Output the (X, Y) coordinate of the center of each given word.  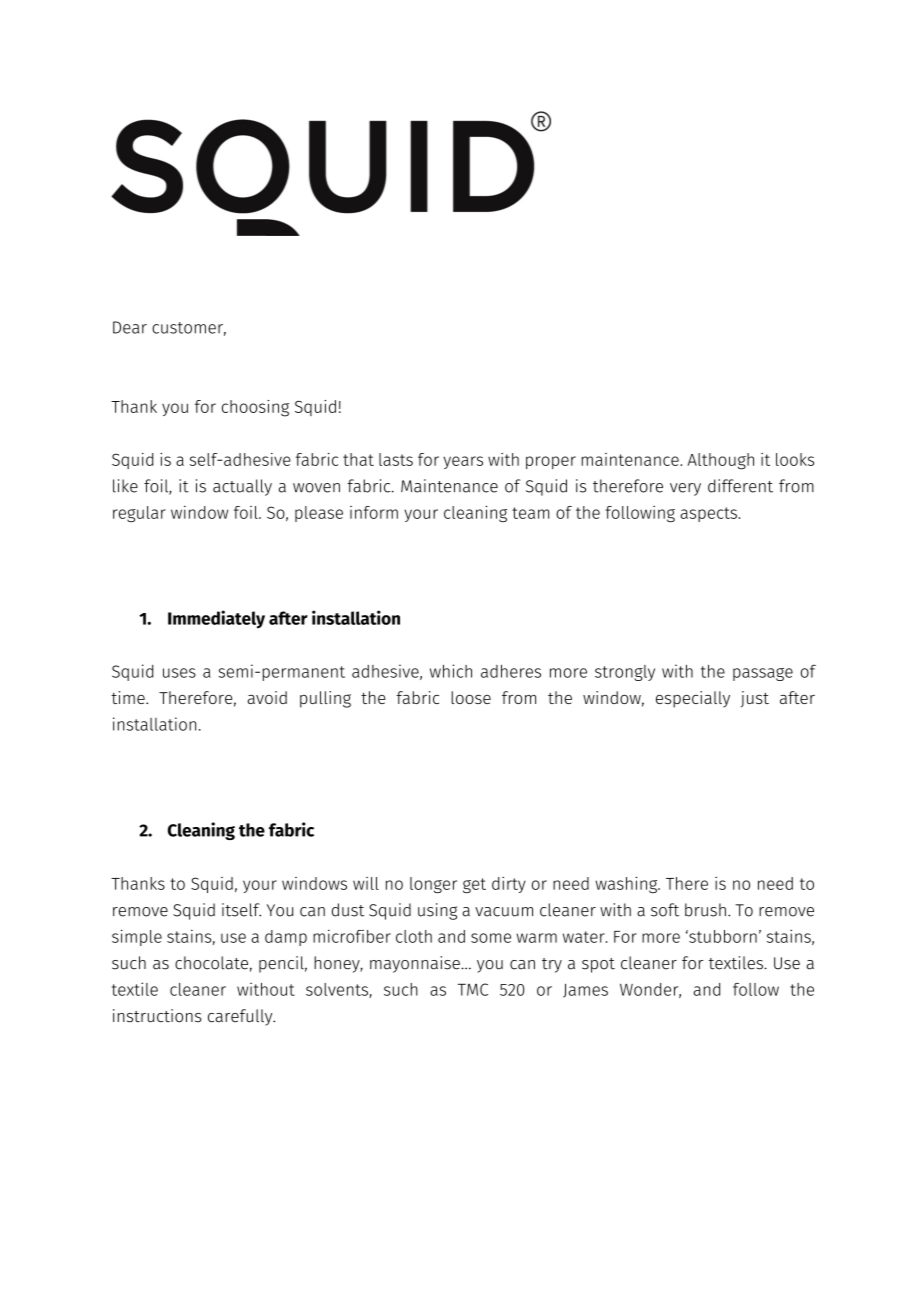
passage (763, 674)
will (366, 883)
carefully (241, 1017)
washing (627, 884)
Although (720, 461)
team (530, 513)
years (463, 462)
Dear (130, 327)
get (474, 885)
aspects (708, 514)
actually (242, 487)
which (451, 671)
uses (179, 673)
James (585, 991)
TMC (473, 989)
